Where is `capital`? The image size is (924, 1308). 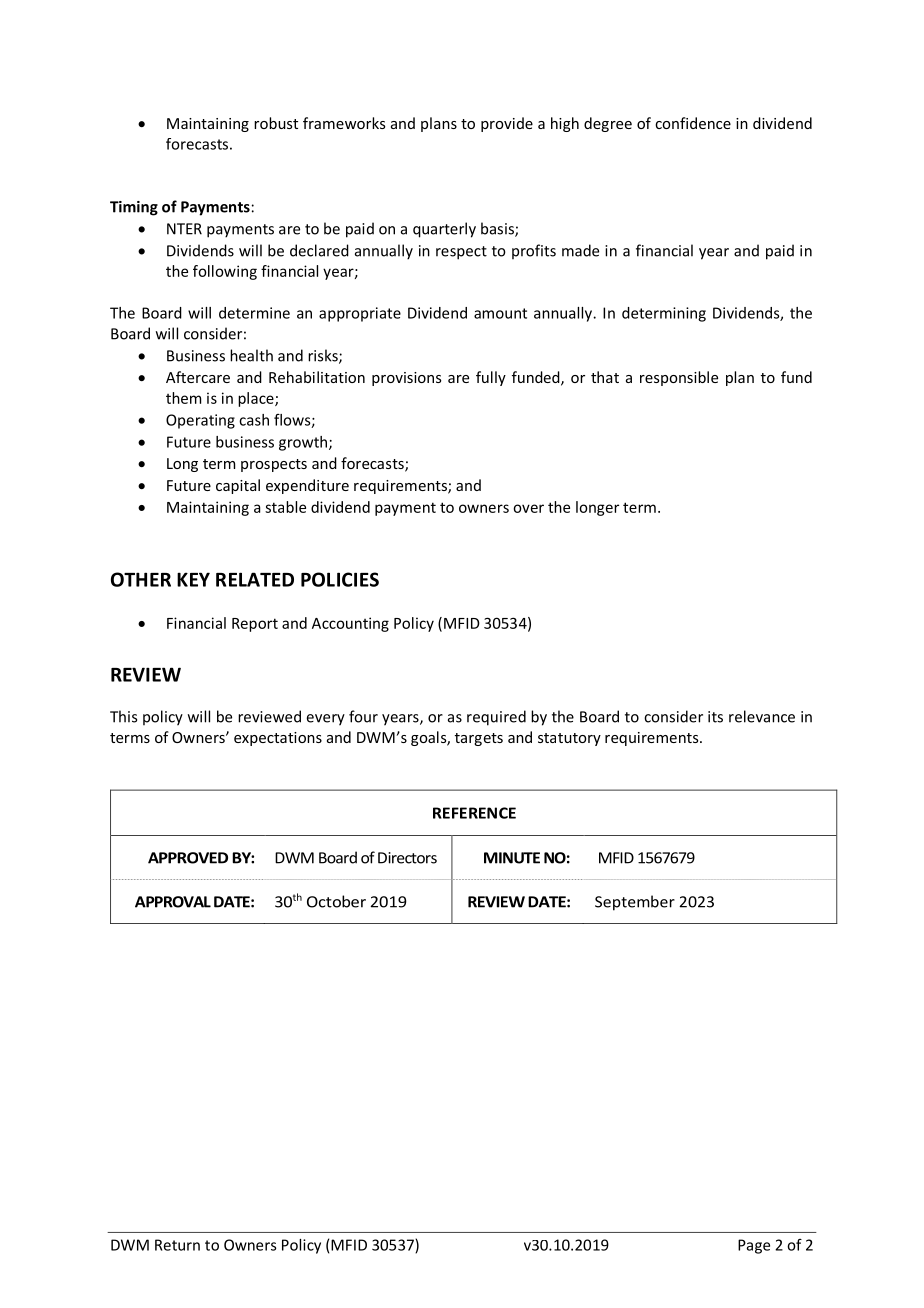
capital is located at coordinates (238, 486).
